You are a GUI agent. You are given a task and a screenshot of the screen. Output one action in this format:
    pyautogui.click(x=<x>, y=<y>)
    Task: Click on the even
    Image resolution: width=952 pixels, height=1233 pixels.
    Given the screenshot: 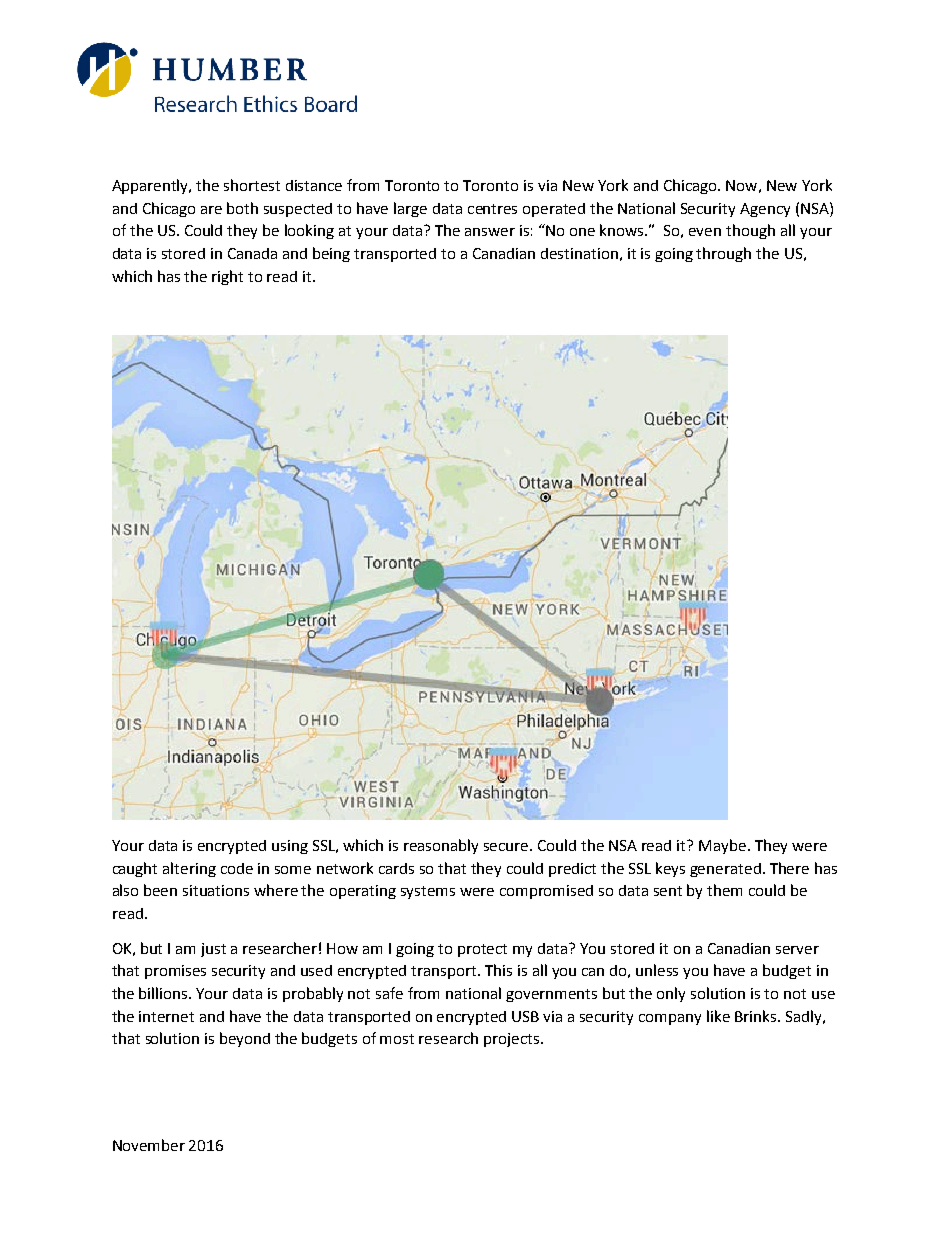 What is the action you would take?
    pyautogui.click(x=705, y=232)
